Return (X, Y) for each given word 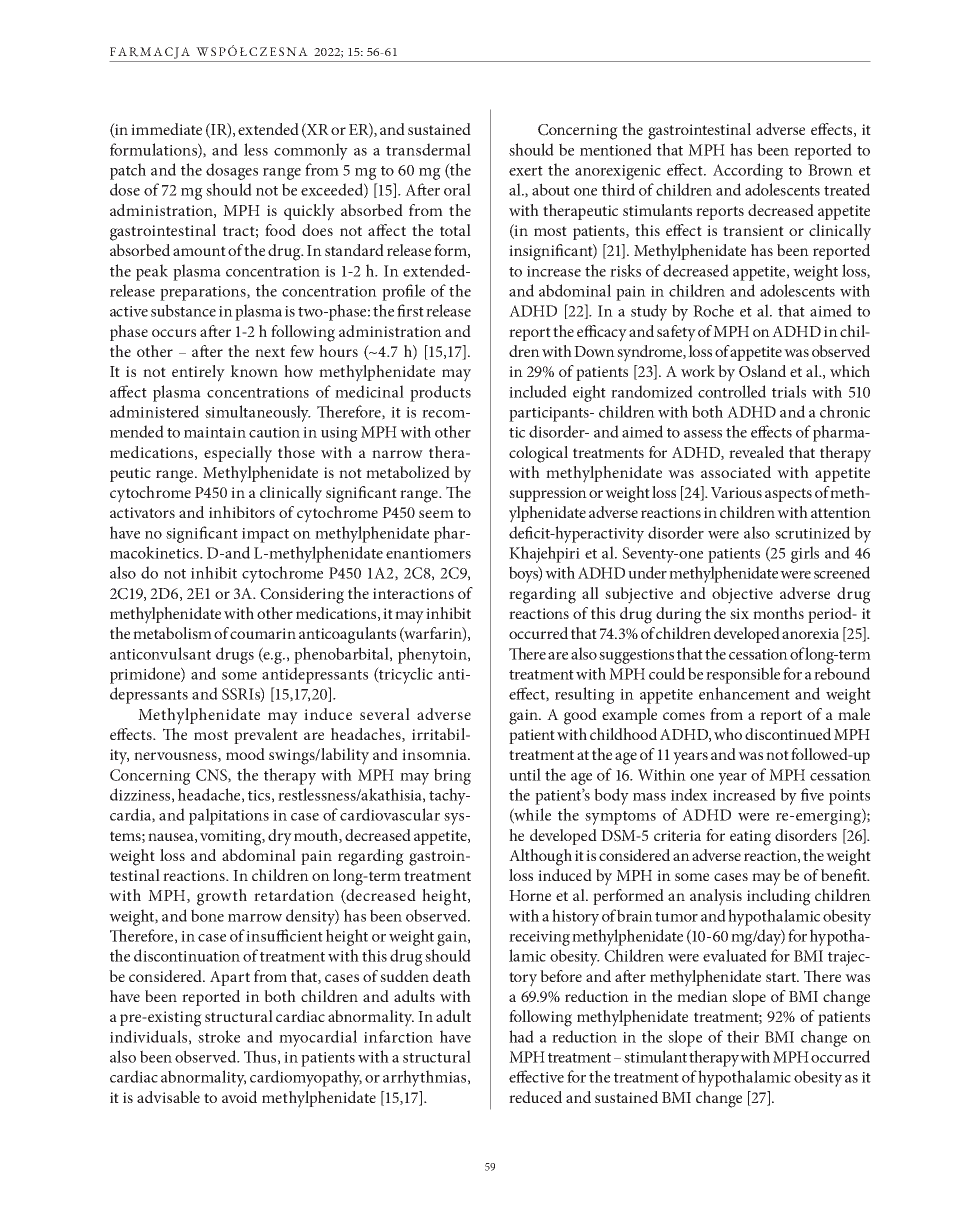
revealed (756, 452)
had (521, 1036)
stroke (219, 1036)
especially (238, 454)
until (525, 774)
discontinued (788, 734)
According (748, 171)
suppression (548, 494)
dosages (232, 171)
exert (526, 171)
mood (245, 754)
